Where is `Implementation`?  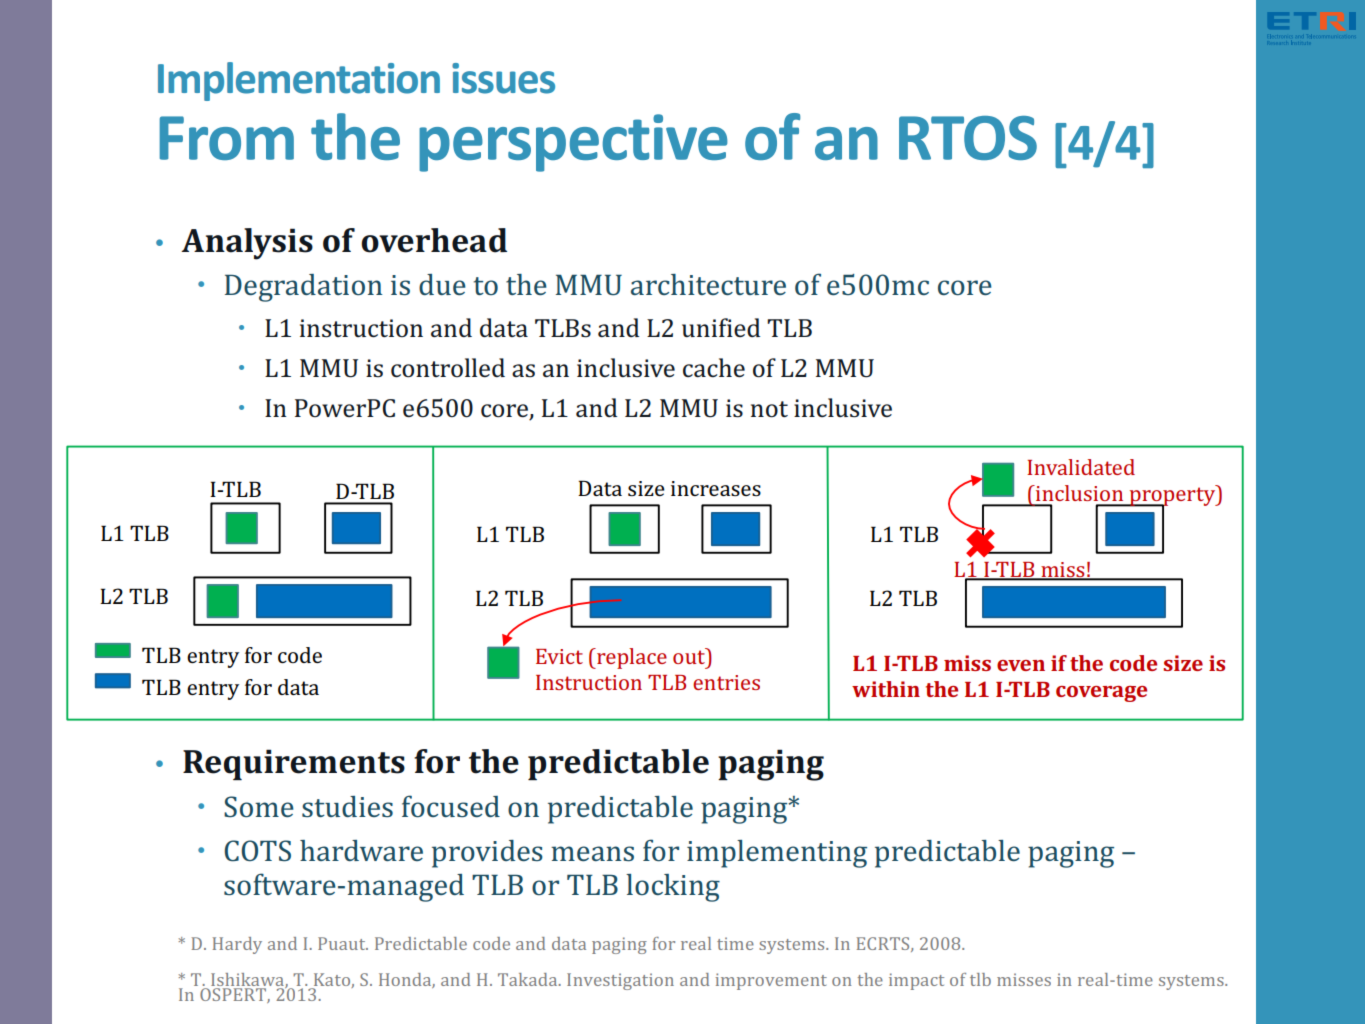
Implementation is located at coordinates (299, 81).
